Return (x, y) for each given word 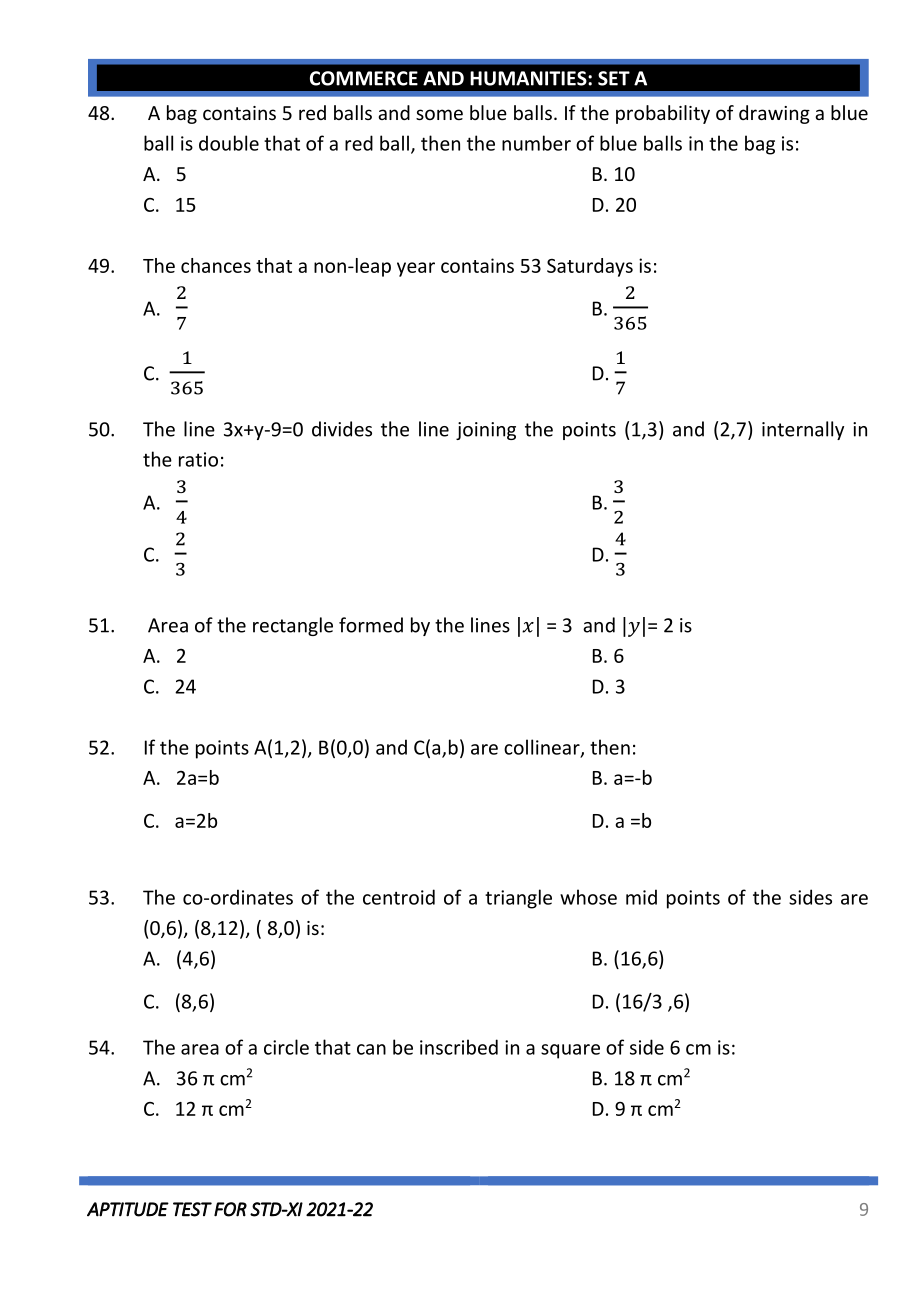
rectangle (293, 626)
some (439, 114)
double (229, 143)
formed (371, 625)
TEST (192, 1209)
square (570, 1051)
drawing (774, 114)
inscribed (459, 1047)
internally (803, 430)
